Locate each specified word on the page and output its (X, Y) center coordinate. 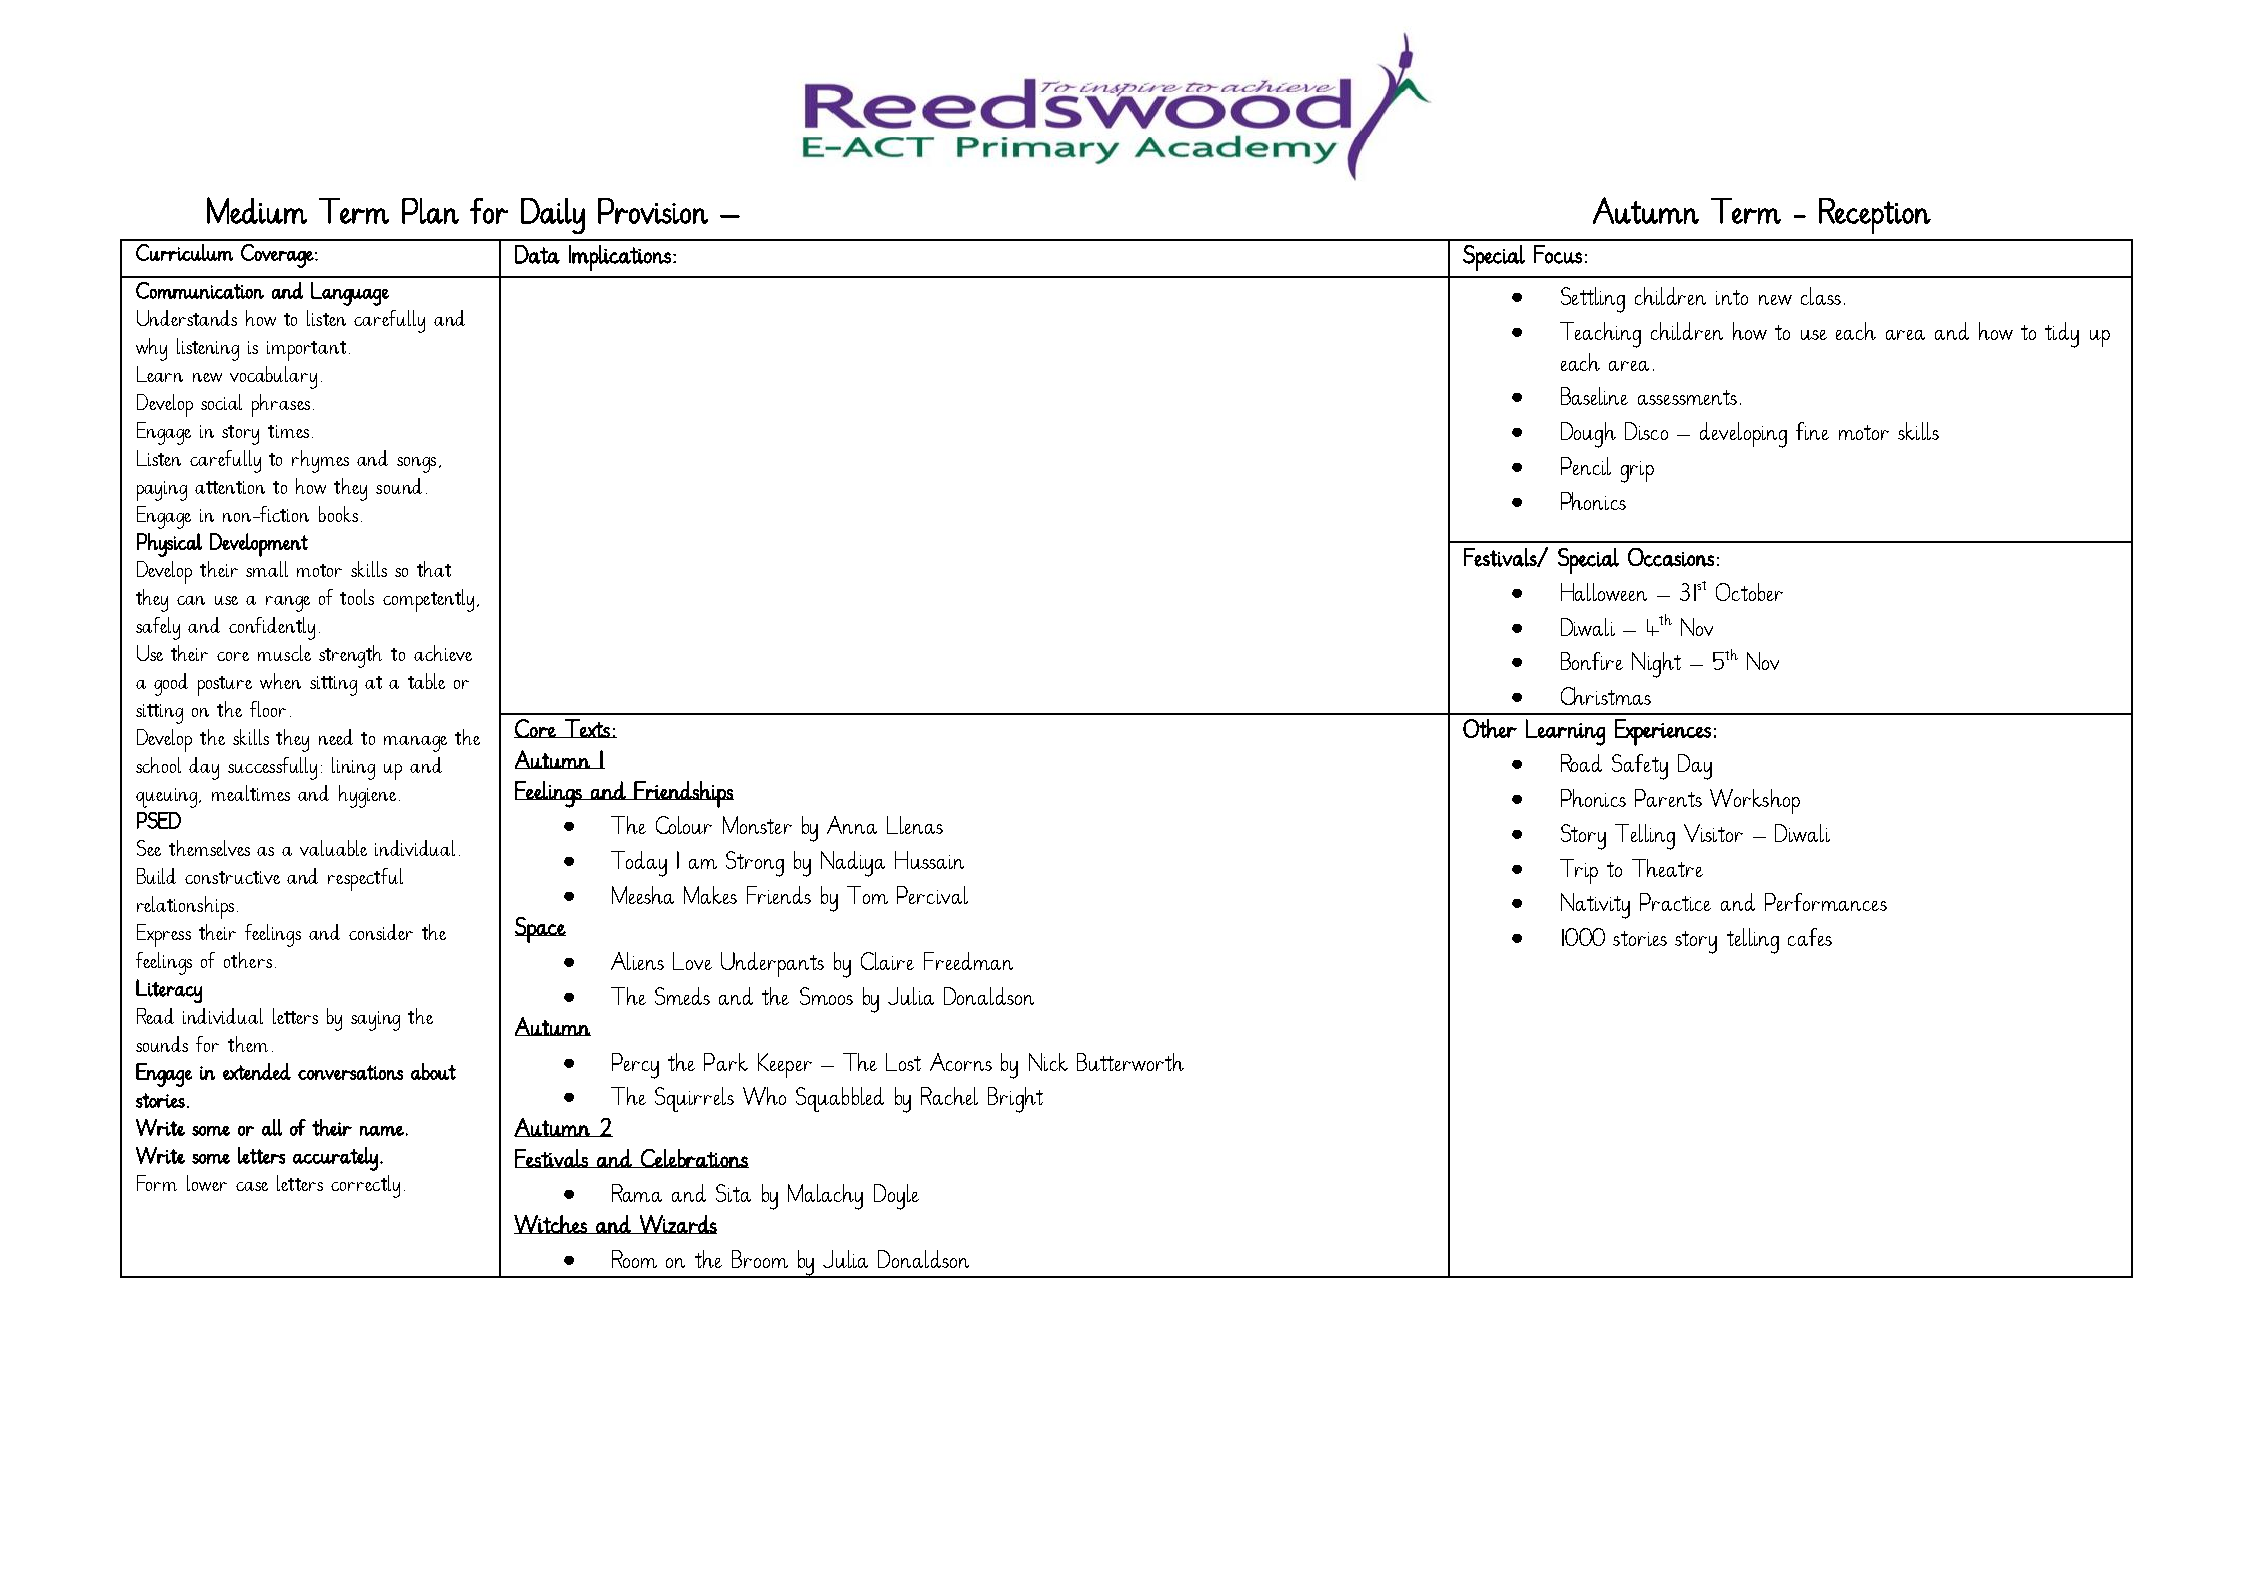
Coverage (278, 256)
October (1749, 592)
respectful (365, 879)
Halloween (1604, 592)
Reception (1875, 216)
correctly (365, 1186)
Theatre (1667, 868)
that (434, 569)
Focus (1558, 254)
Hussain (929, 860)
